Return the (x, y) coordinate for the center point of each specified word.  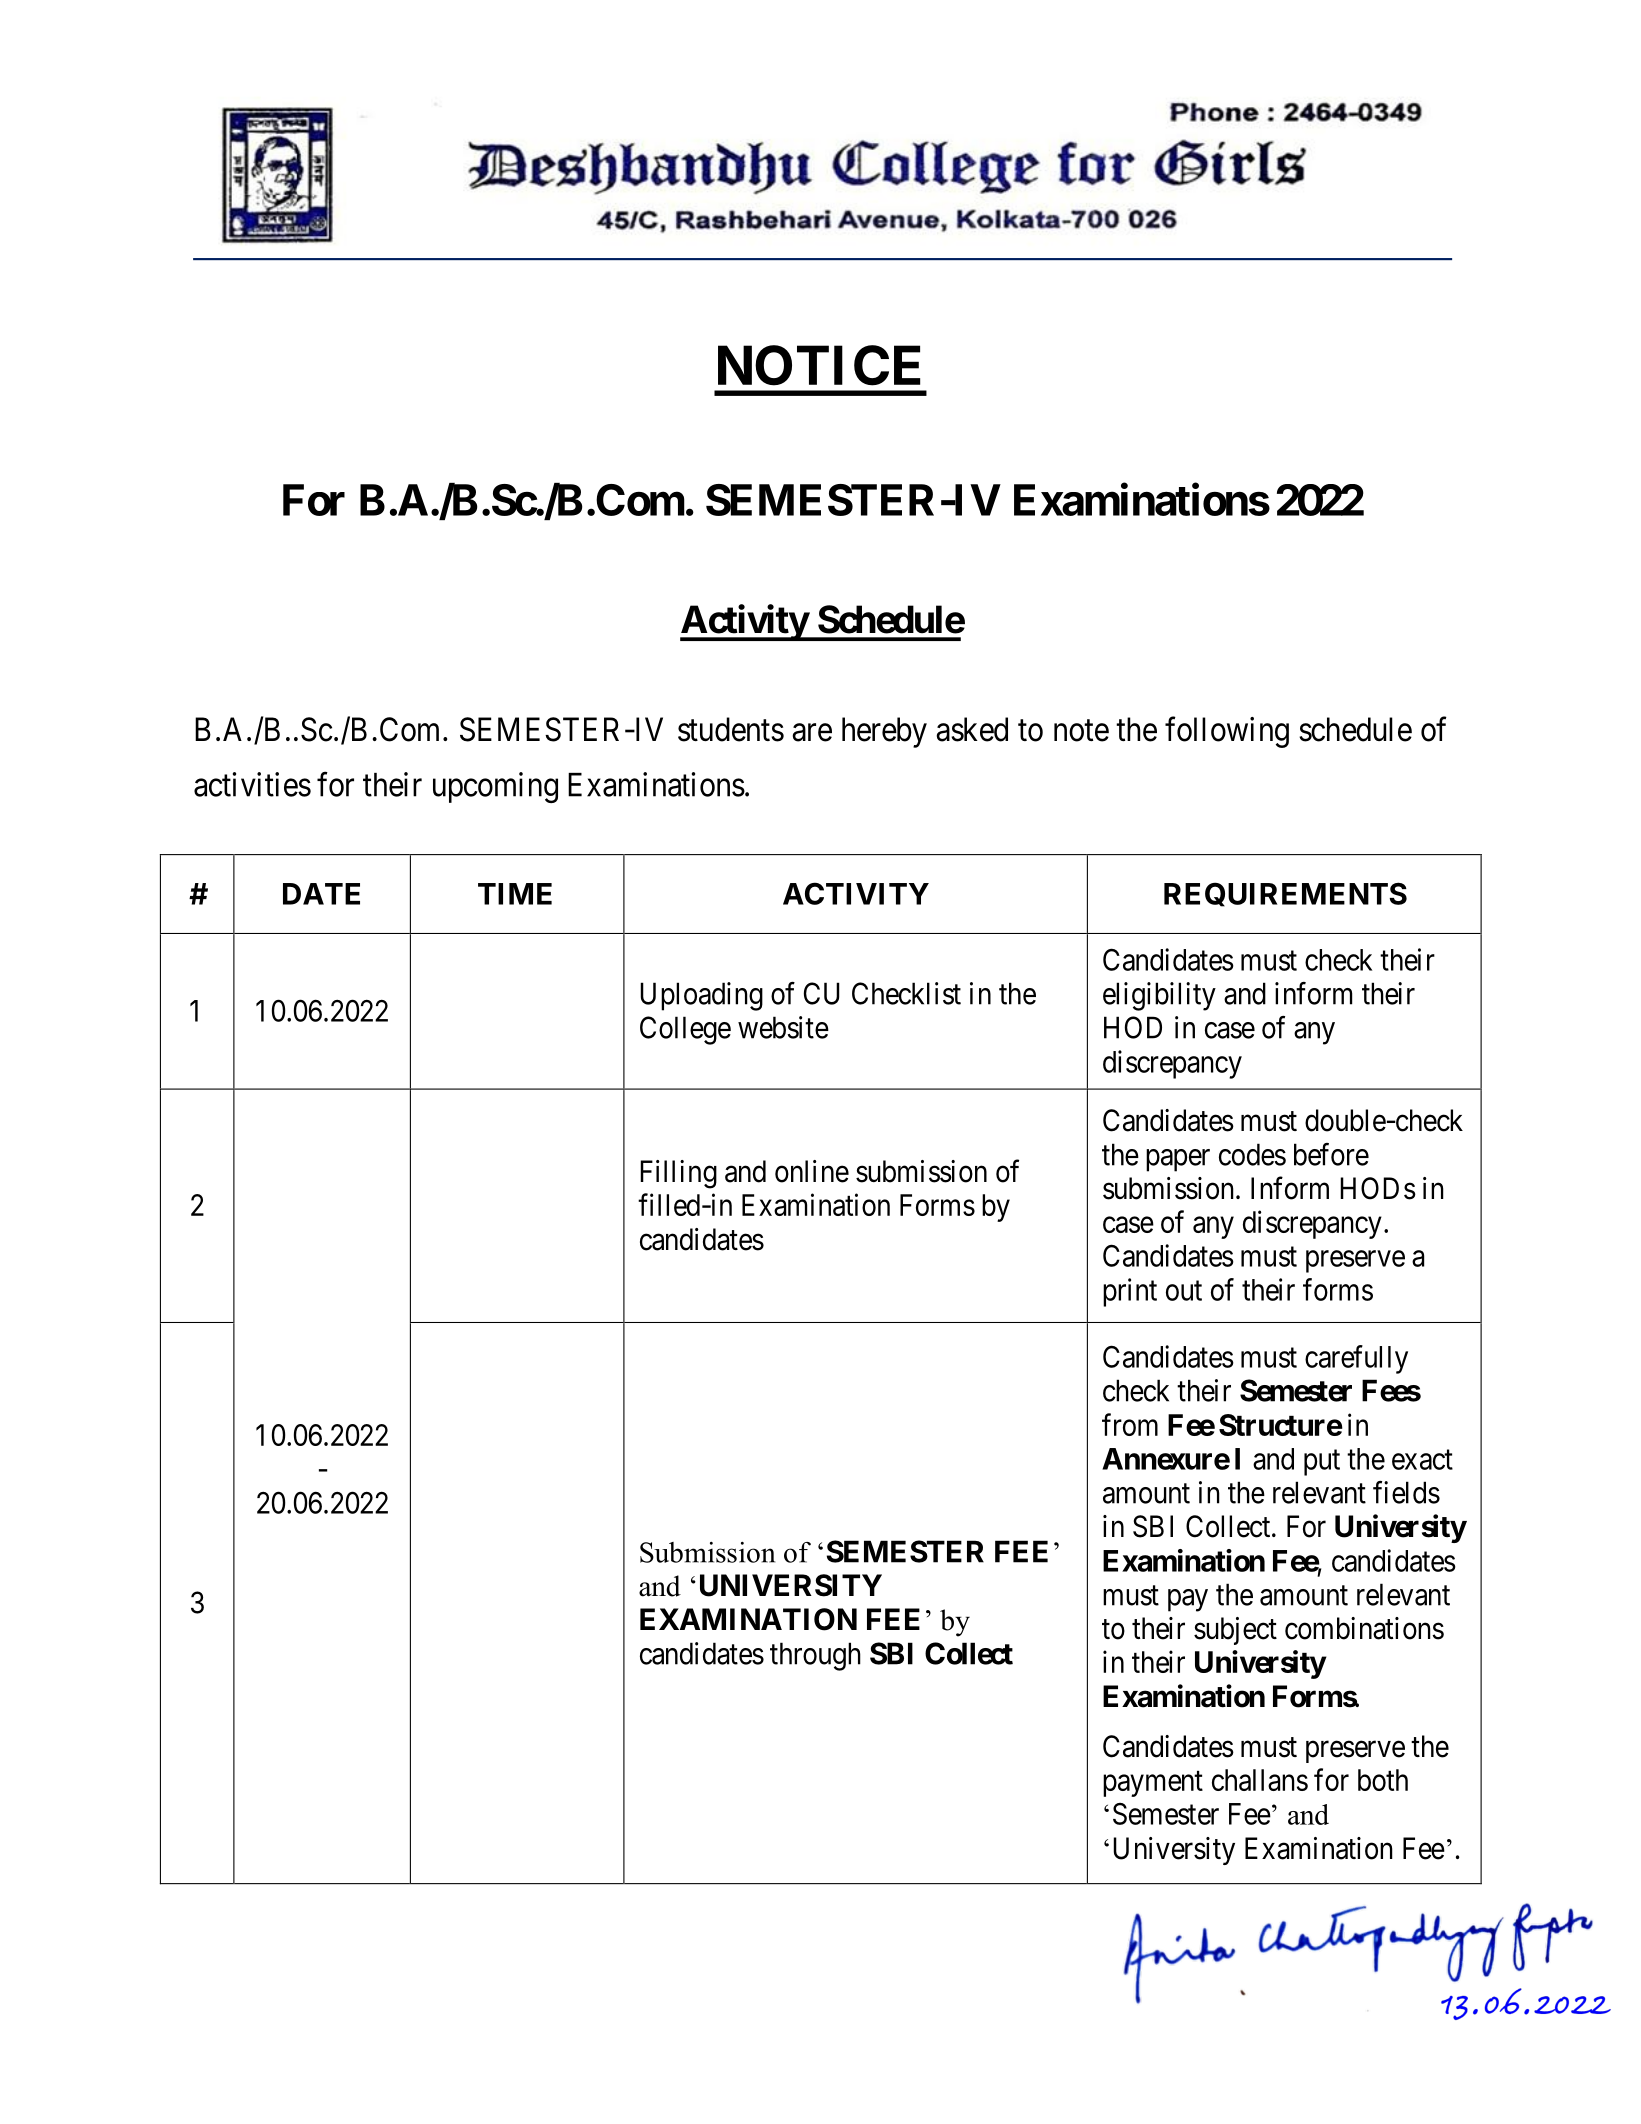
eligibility (1159, 996)
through (815, 1656)
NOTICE (819, 365)
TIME (515, 894)
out (1184, 1291)
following (1227, 732)
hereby (884, 732)
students (731, 729)
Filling (678, 1174)
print (1130, 1292)
